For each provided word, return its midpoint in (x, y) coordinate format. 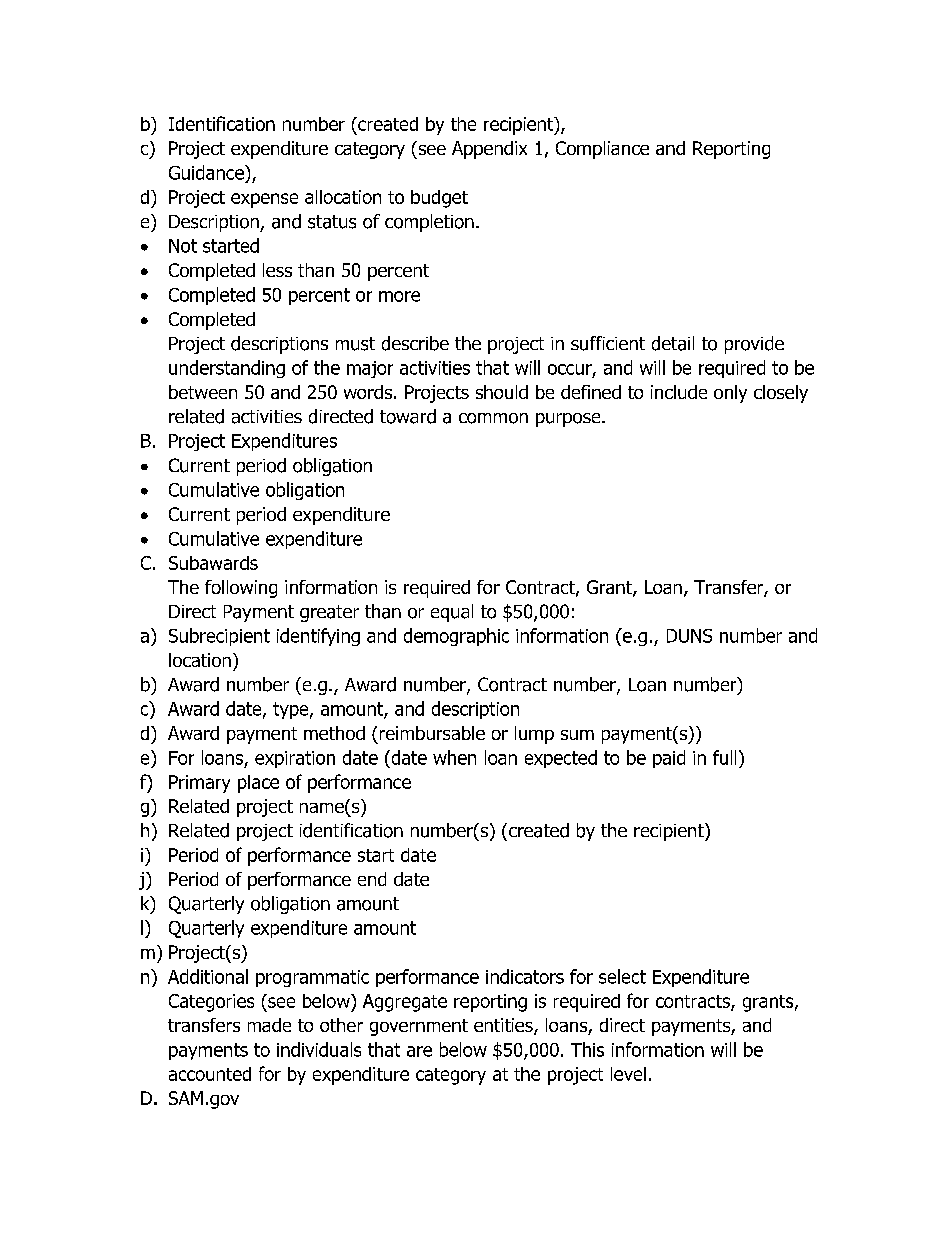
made (269, 1025)
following (241, 589)
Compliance (602, 150)
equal (452, 613)
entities (504, 1026)
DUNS (689, 636)
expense (264, 200)
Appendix (489, 150)
